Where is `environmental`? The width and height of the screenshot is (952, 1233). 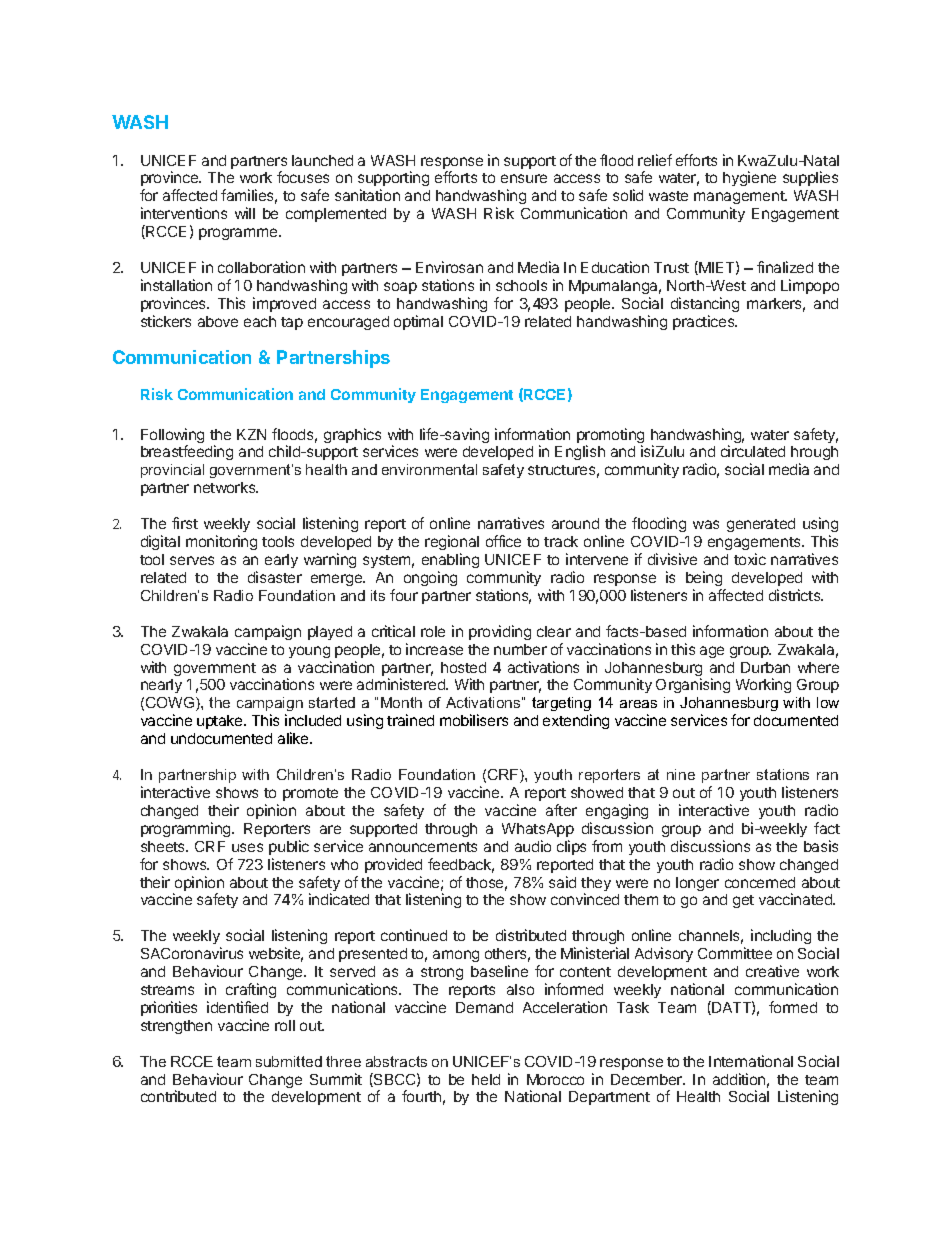
environmental is located at coordinates (429, 469).
